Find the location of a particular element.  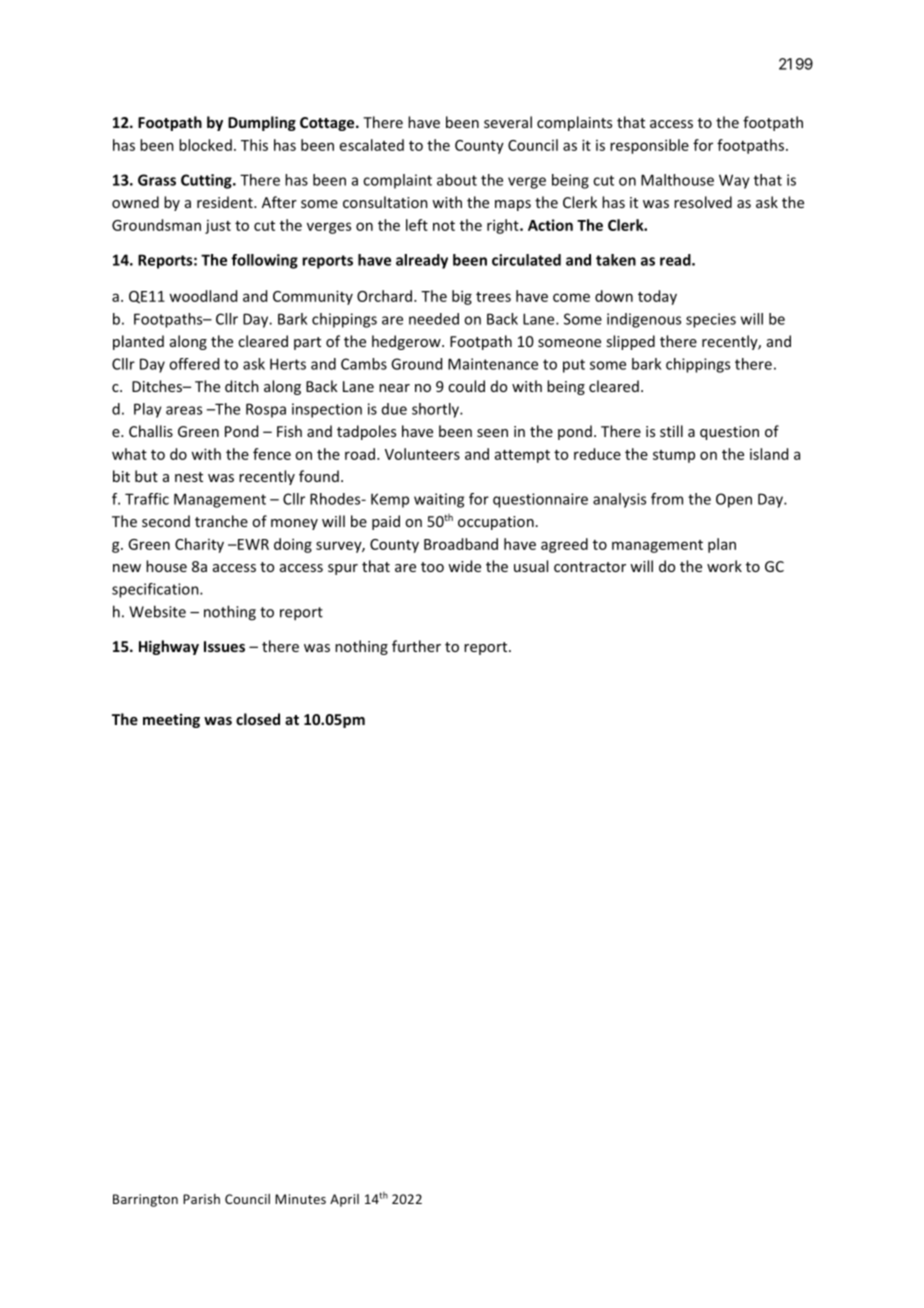

still is located at coordinates (671, 431).
